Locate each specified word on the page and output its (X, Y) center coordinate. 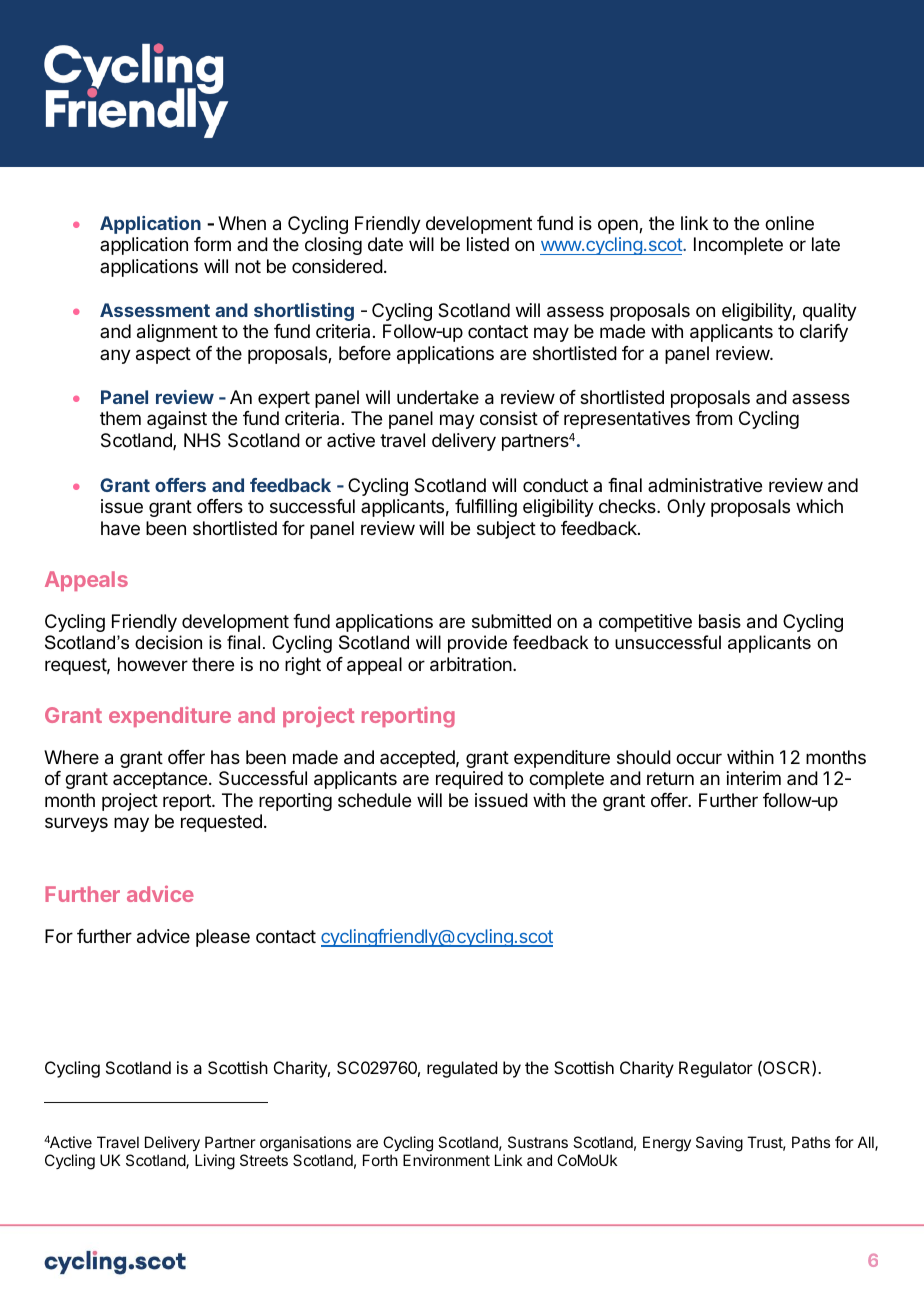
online (789, 223)
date (385, 244)
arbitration (471, 664)
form (212, 244)
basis (720, 621)
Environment (446, 1160)
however (153, 664)
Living (215, 1162)
